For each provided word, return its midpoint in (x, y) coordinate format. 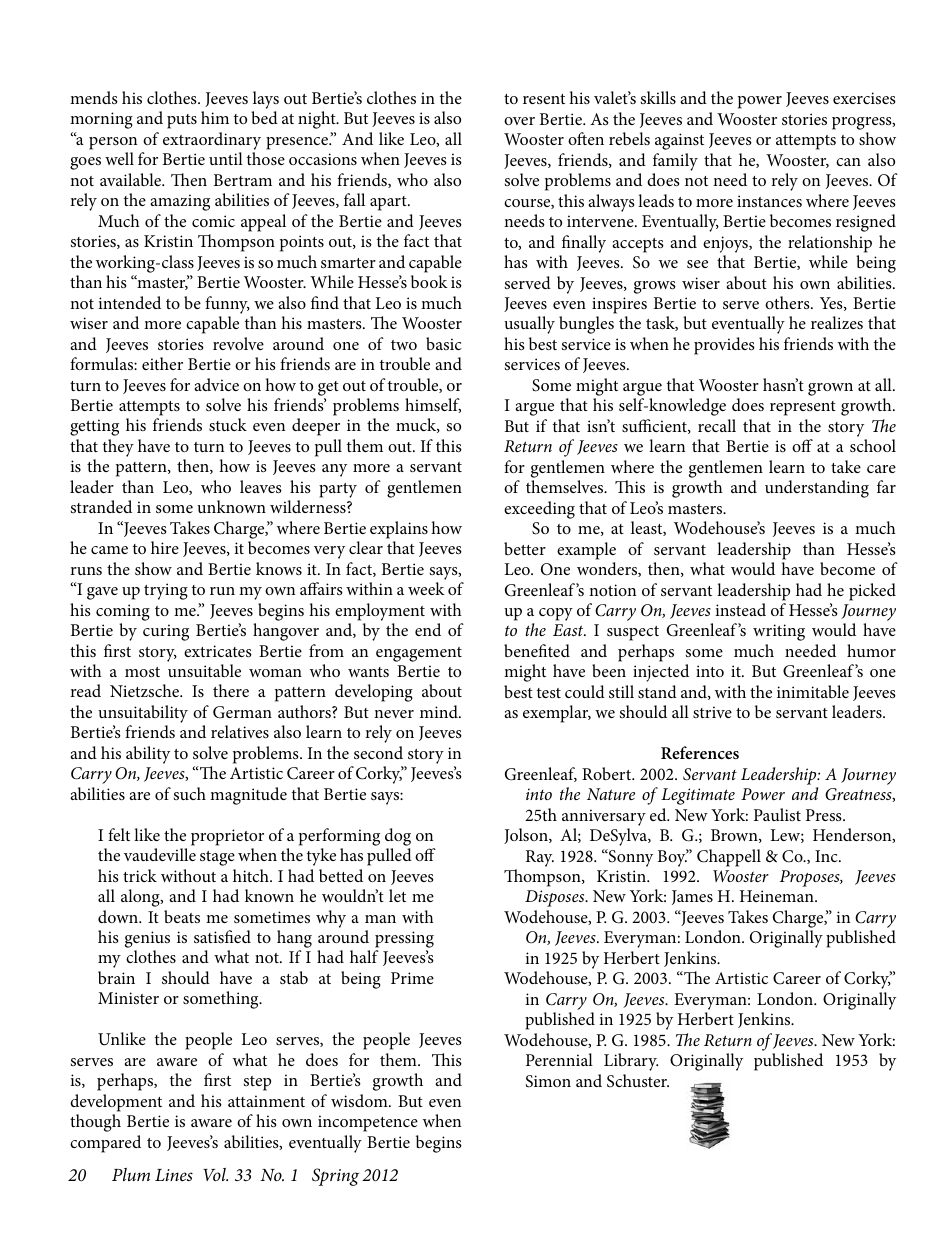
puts (182, 121)
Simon (548, 1081)
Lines (174, 1175)
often (586, 138)
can (848, 162)
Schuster (638, 1081)
